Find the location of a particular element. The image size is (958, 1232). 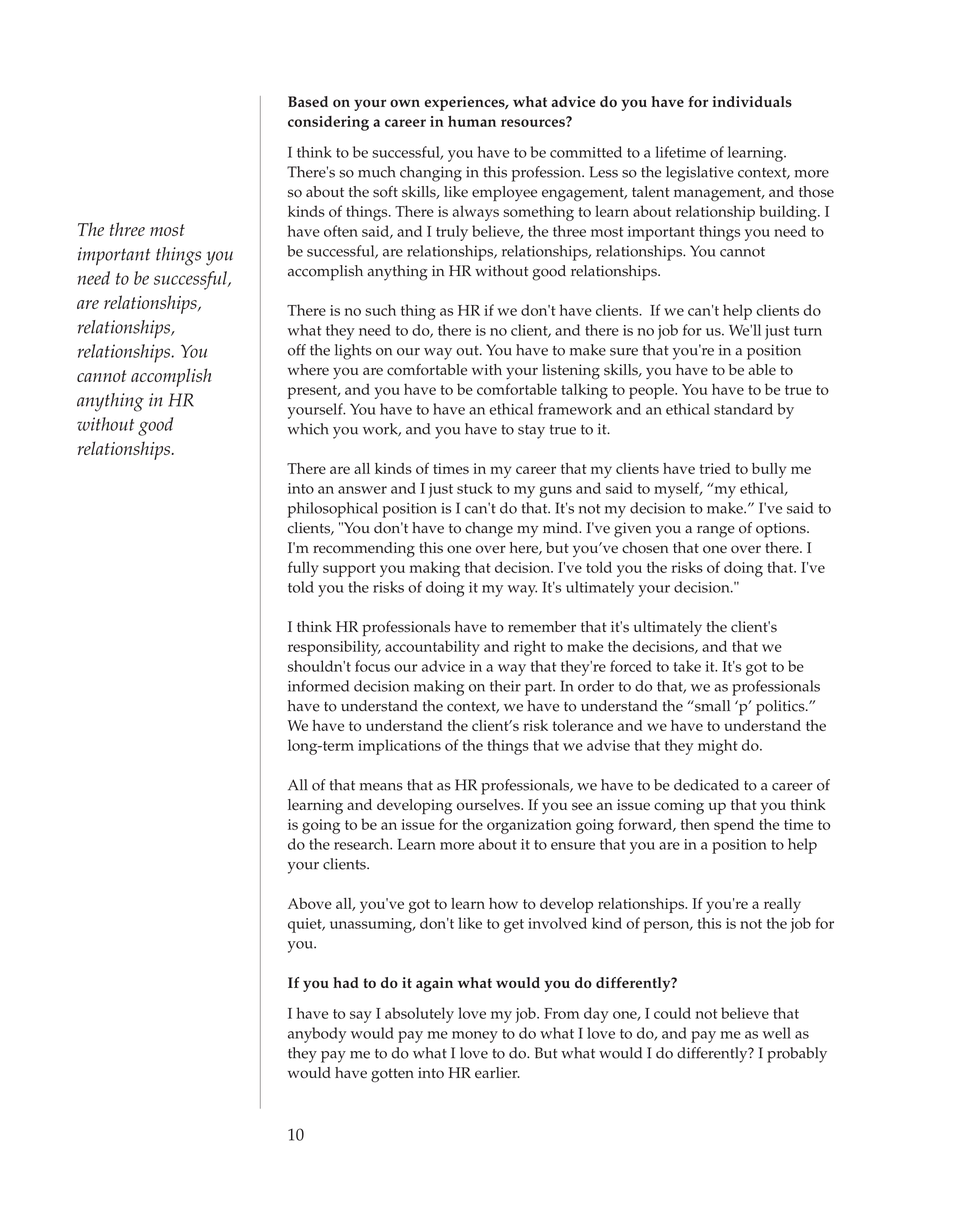

say is located at coordinates (361, 1017).
